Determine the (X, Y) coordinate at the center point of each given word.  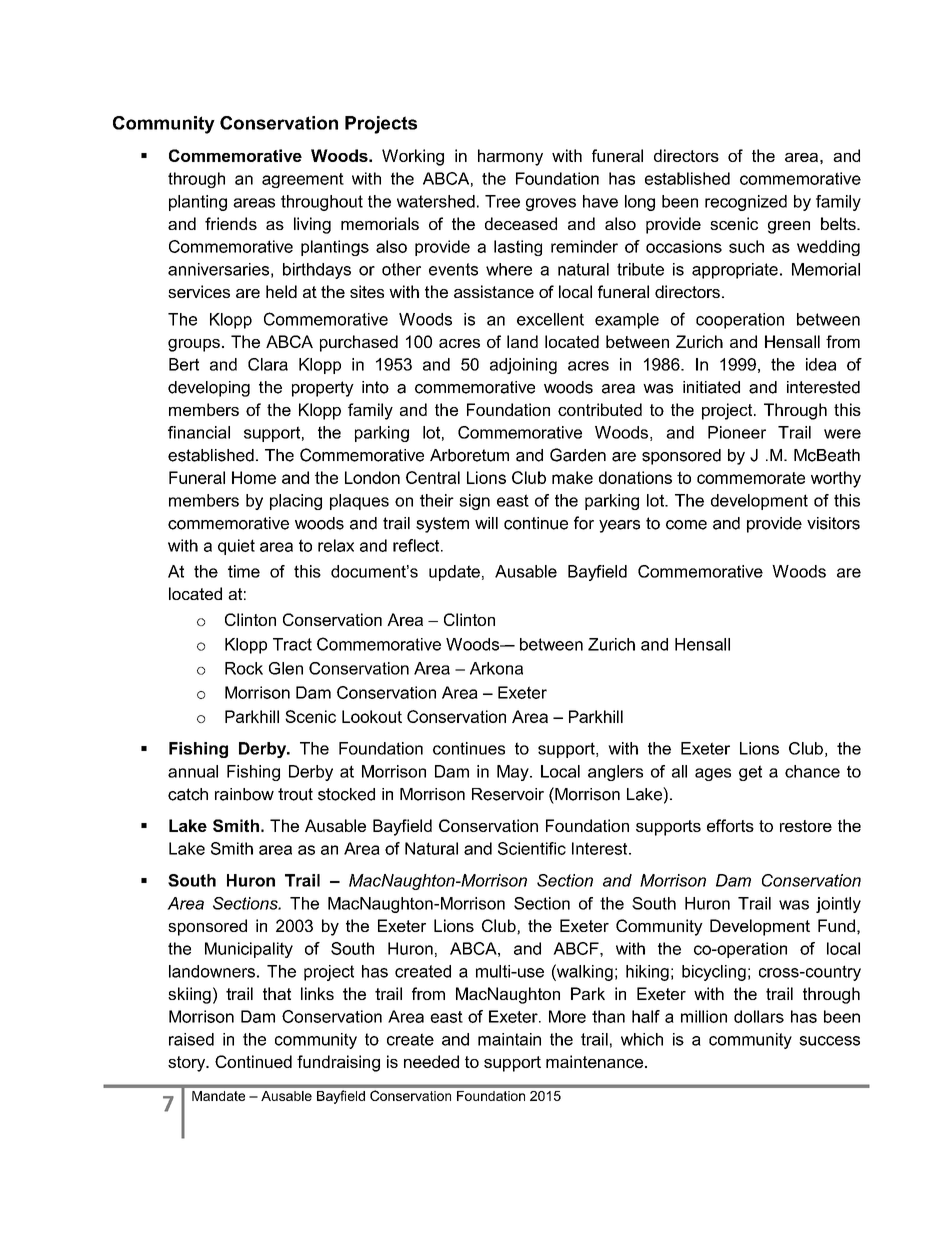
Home (254, 477)
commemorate (751, 478)
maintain (509, 1039)
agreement (303, 180)
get (750, 773)
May (514, 773)
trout (295, 794)
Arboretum (469, 455)
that (277, 993)
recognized (746, 203)
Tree (502, 201)
